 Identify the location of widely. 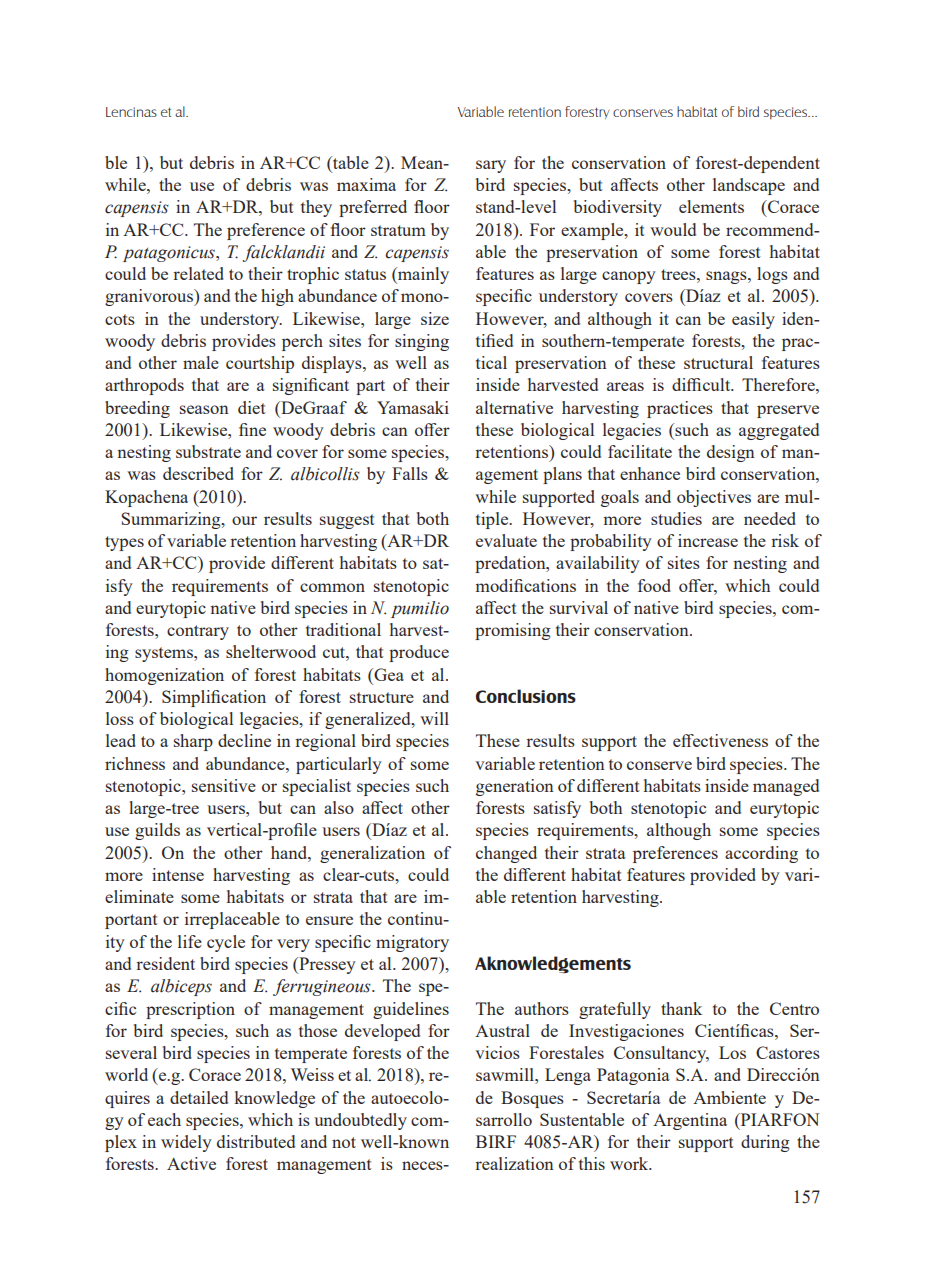
(186, 1143).
